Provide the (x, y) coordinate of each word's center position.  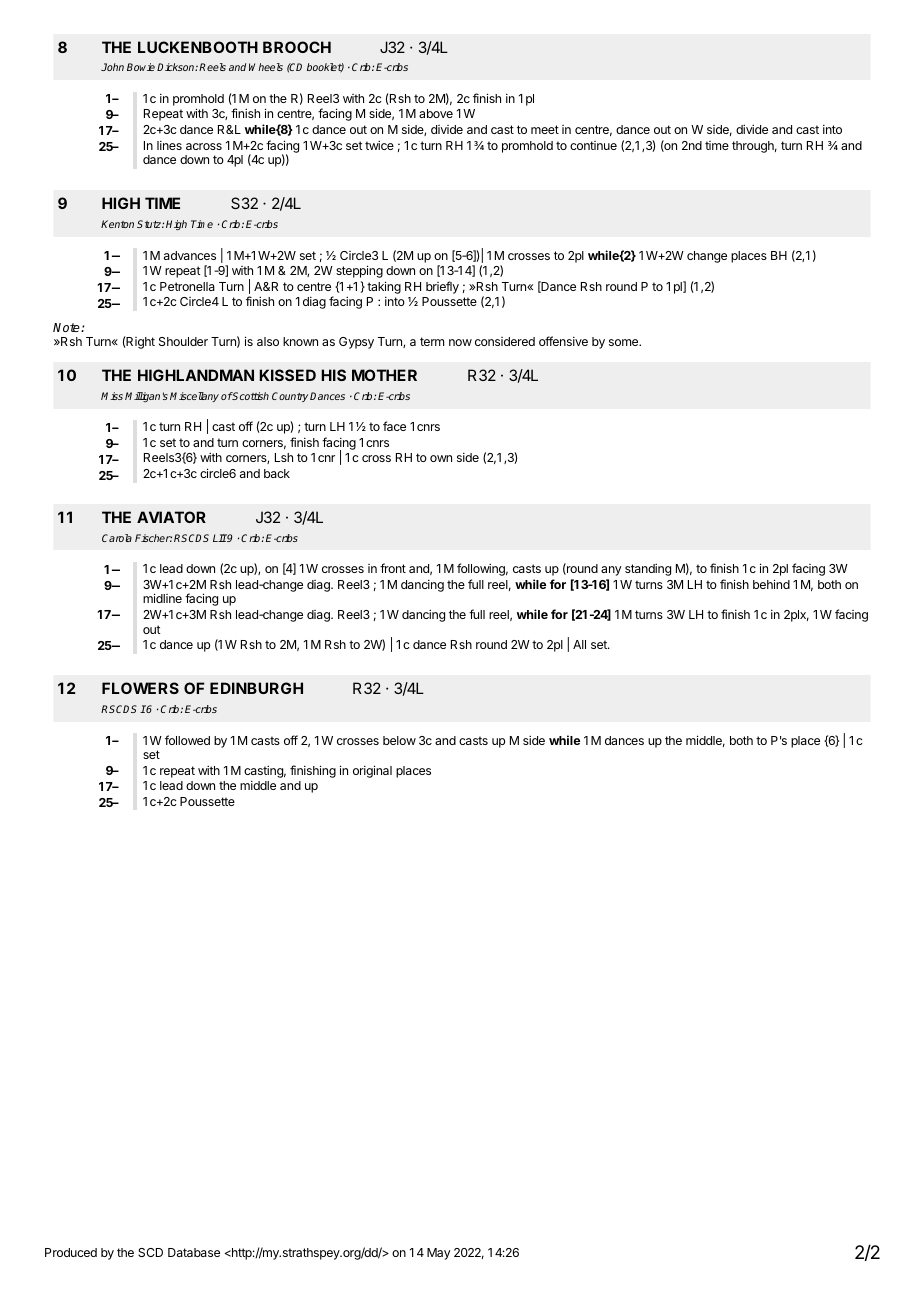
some (625, 342)
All (579, 644)
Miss (112, 396)
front (393, 568)
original (372, 771)
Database (194, 1252)
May (438, 1254)
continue (593, 145)
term (432, 341)
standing (648, 569)
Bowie (141, 67)
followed (187, 740)
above (436, 113)
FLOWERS (140, 688)
